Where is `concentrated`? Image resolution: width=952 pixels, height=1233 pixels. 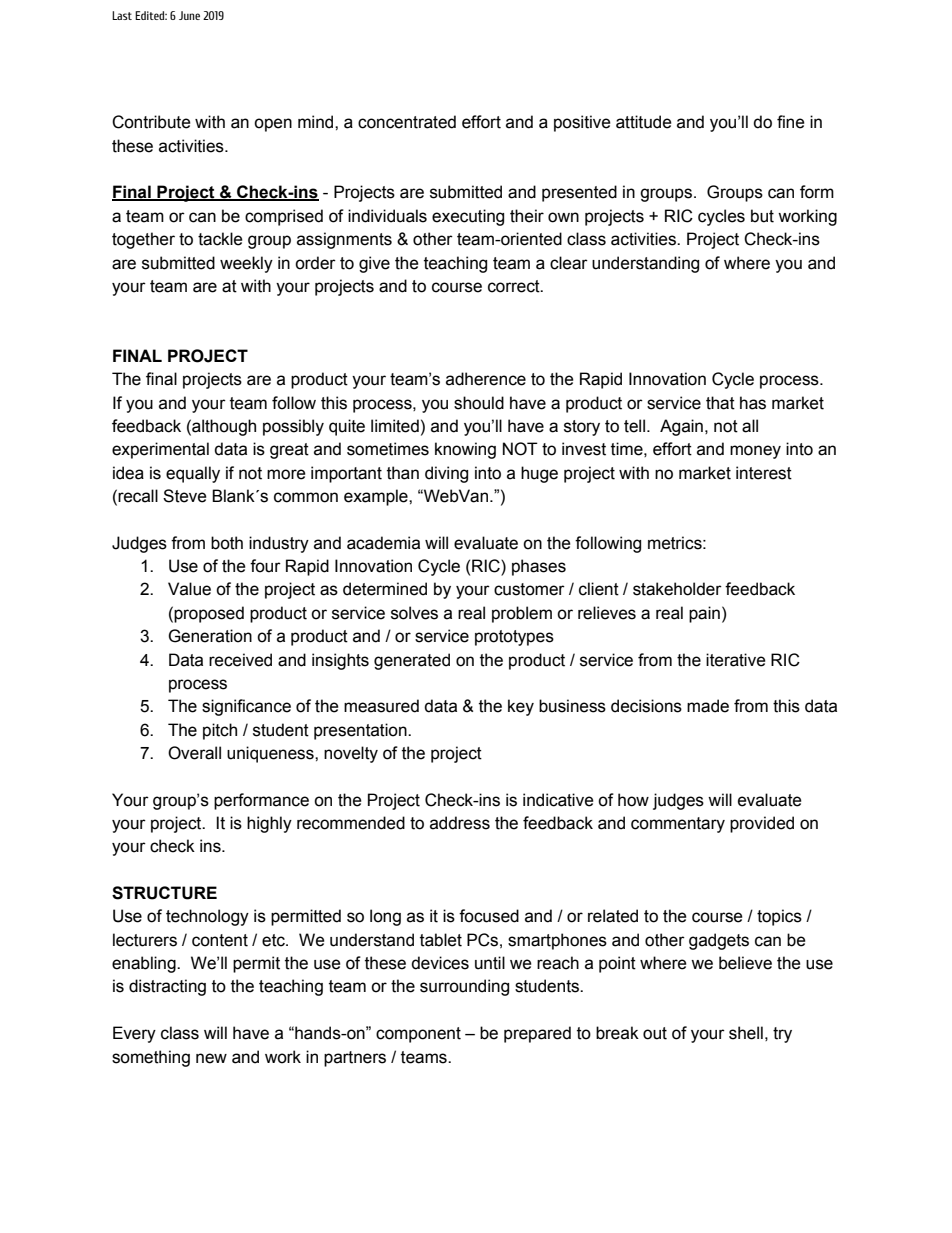 concentrated is located at coordinates (407, 122).
